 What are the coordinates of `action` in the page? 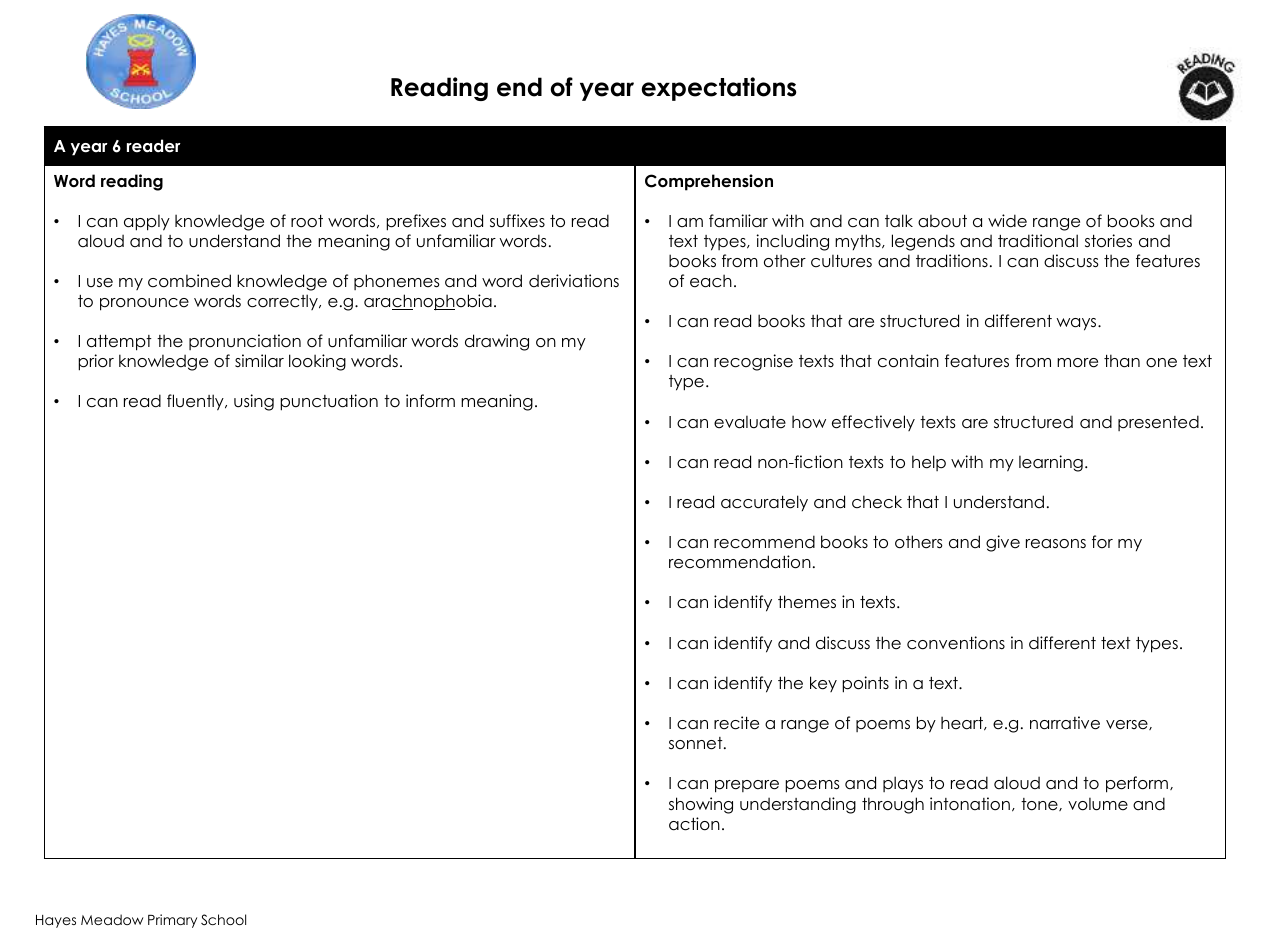 It's located at (694, 824).
